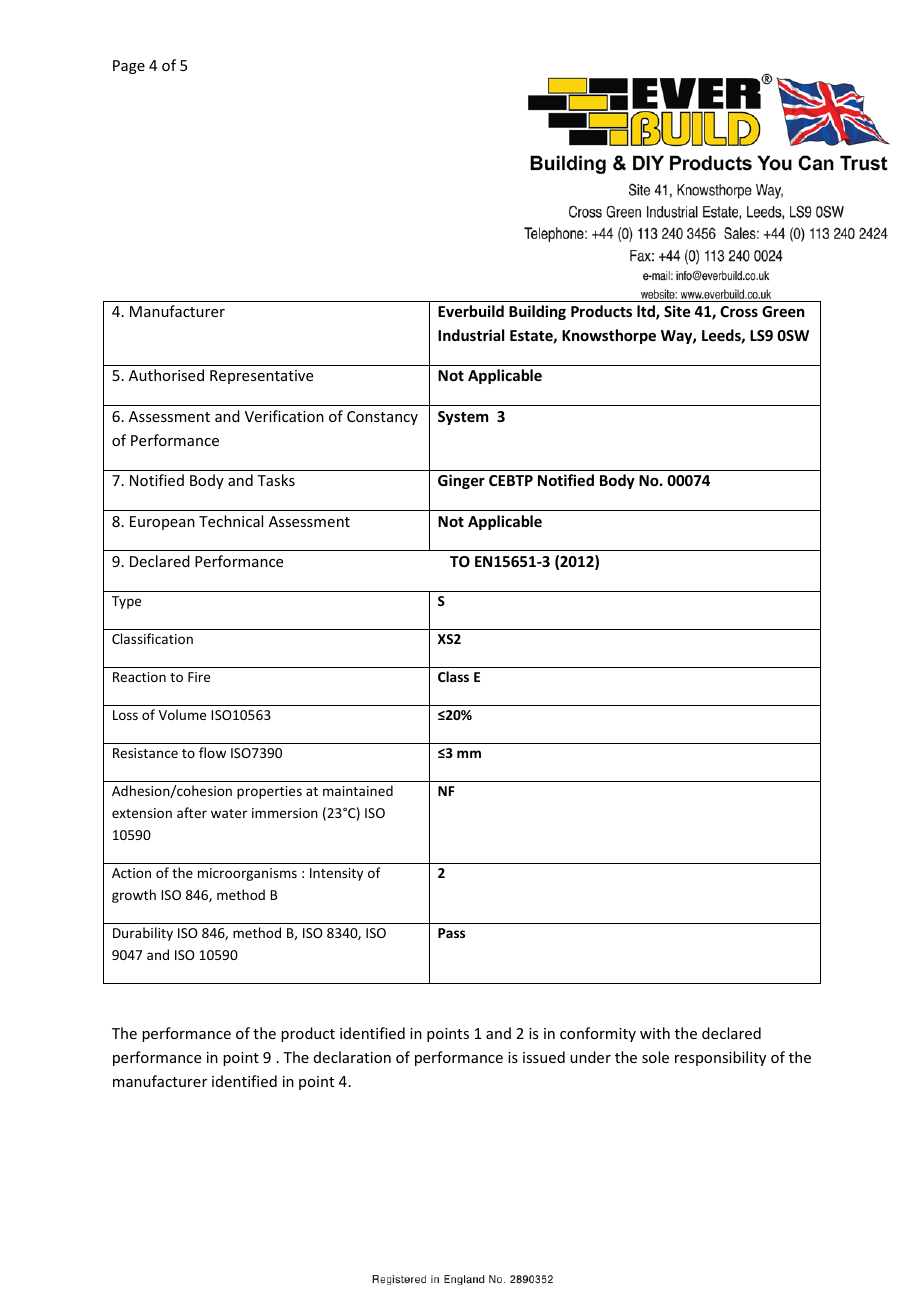  I want to click on Page, so click(129, 67).
